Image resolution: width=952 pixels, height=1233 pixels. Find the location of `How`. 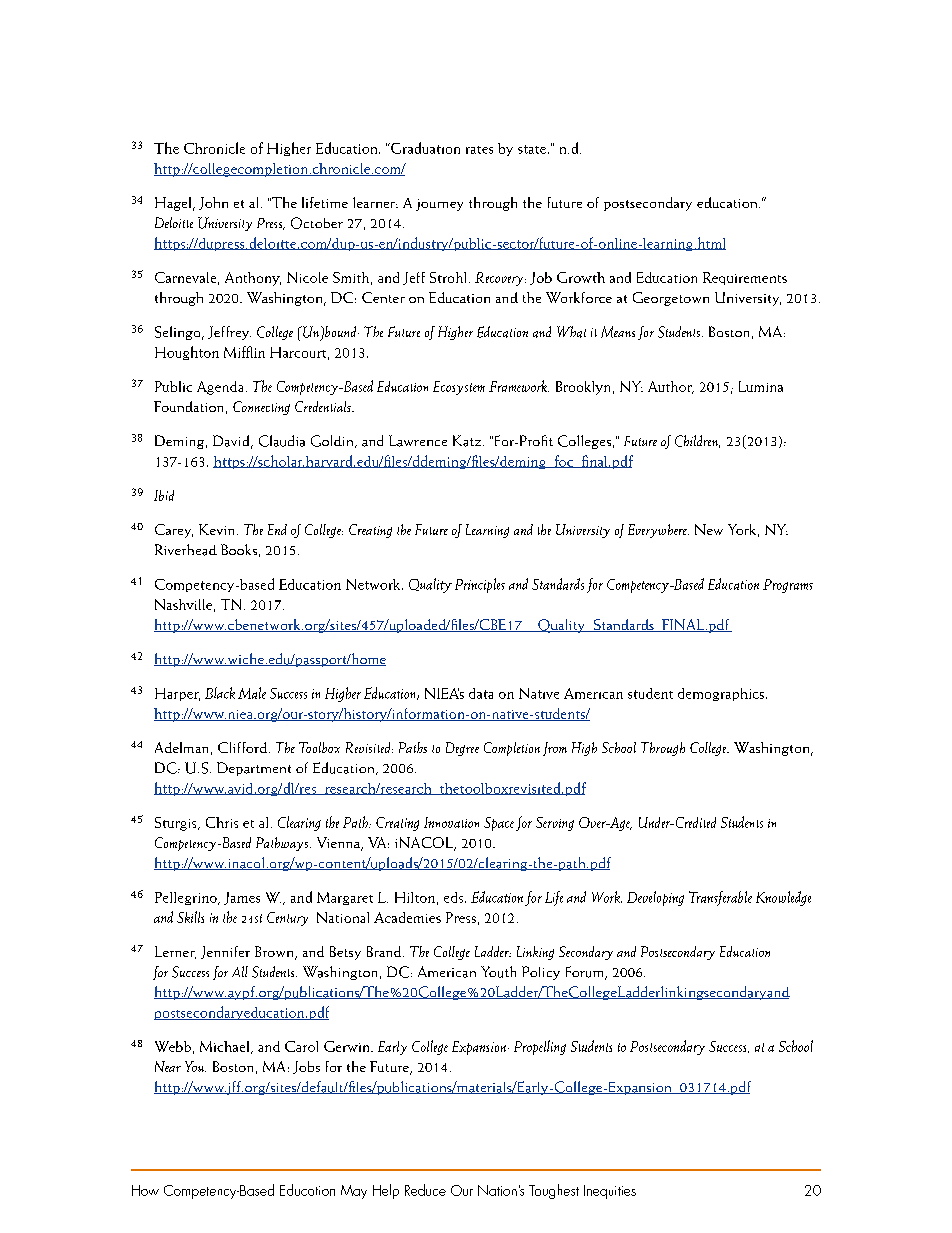

How is located at coordinates (145, 1190).
